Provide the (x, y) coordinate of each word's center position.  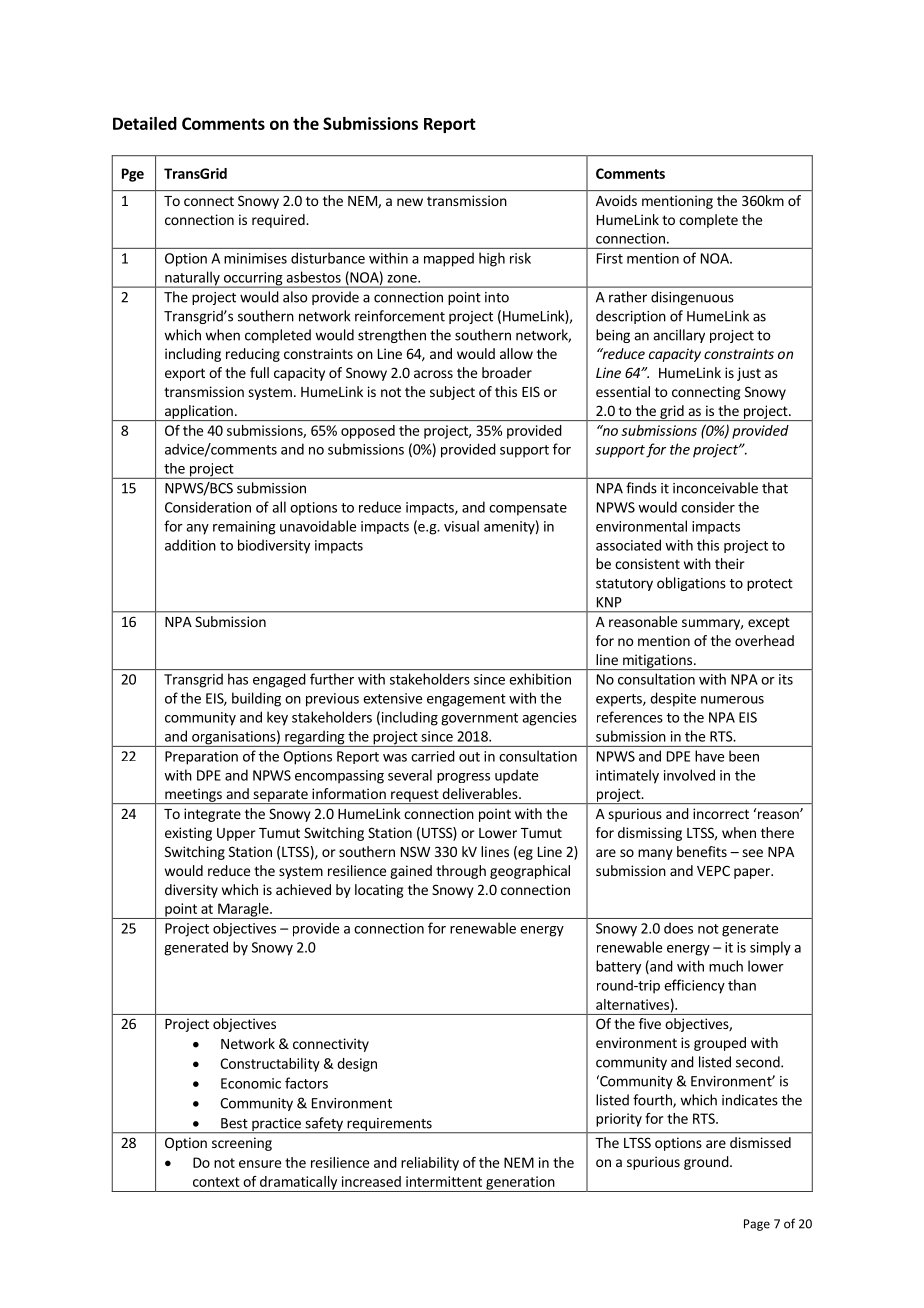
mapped (449, 259)
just (749, 374)
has (238, 679)
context (216, 1182)
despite (673, 699)
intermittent (444, 1181)
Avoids (616, 200)
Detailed (145, 123)
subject (452, 393)
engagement (466, 700)
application (198, 413)
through (461, 872)
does (678, 928)
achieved (303, 889)
